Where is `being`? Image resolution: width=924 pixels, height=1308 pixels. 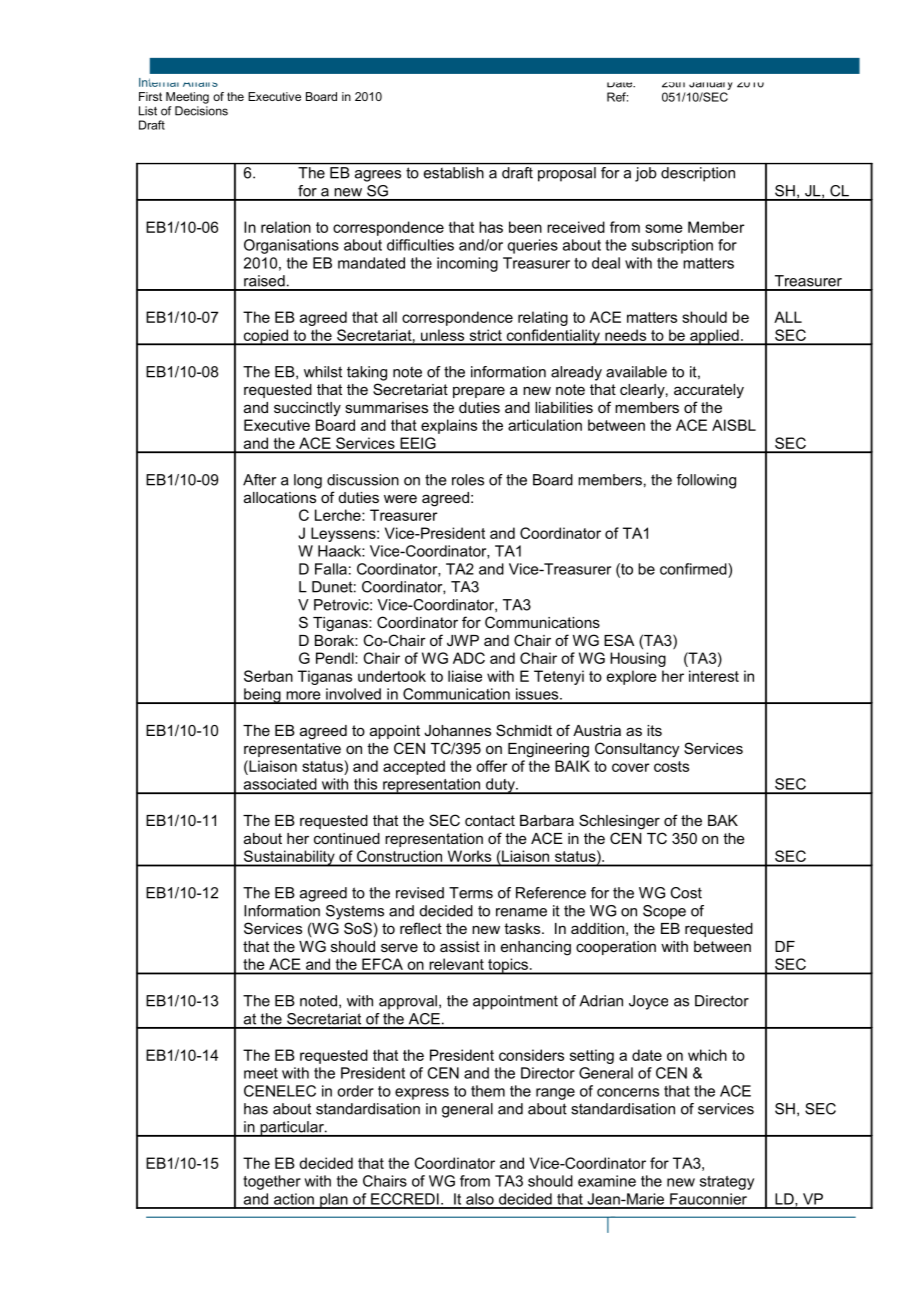 being is located at coordinates (262, 696).
